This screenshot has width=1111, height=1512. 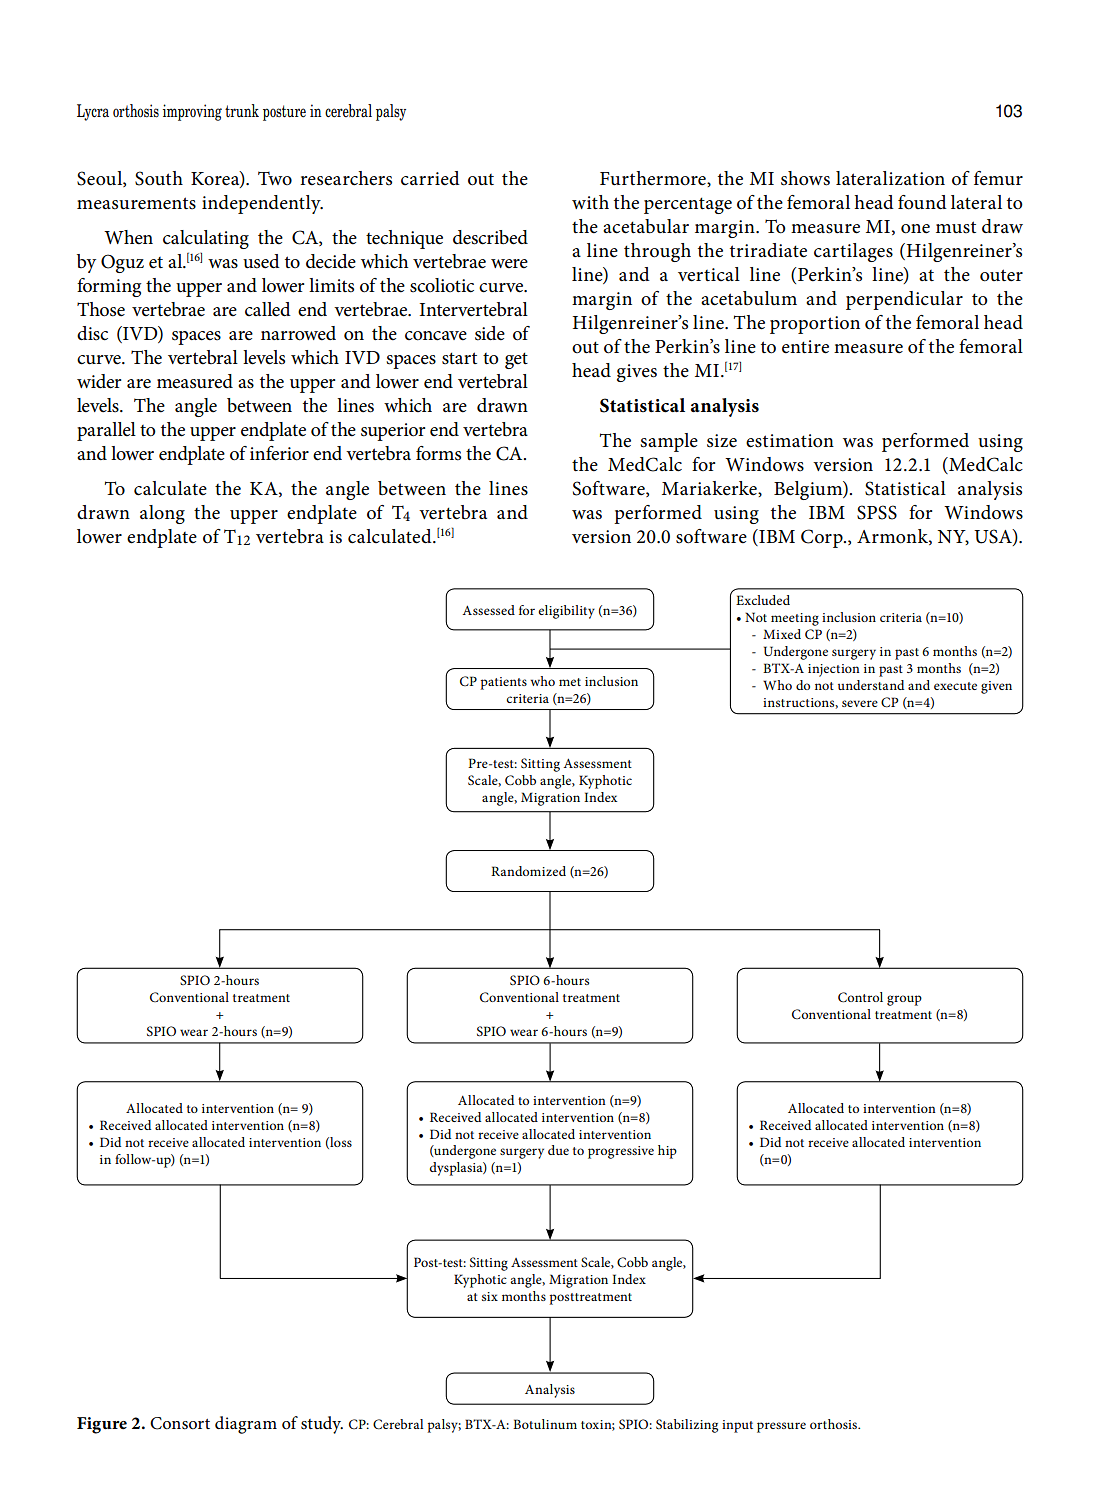 I want to click on group, so click(x=904, y=1000).
